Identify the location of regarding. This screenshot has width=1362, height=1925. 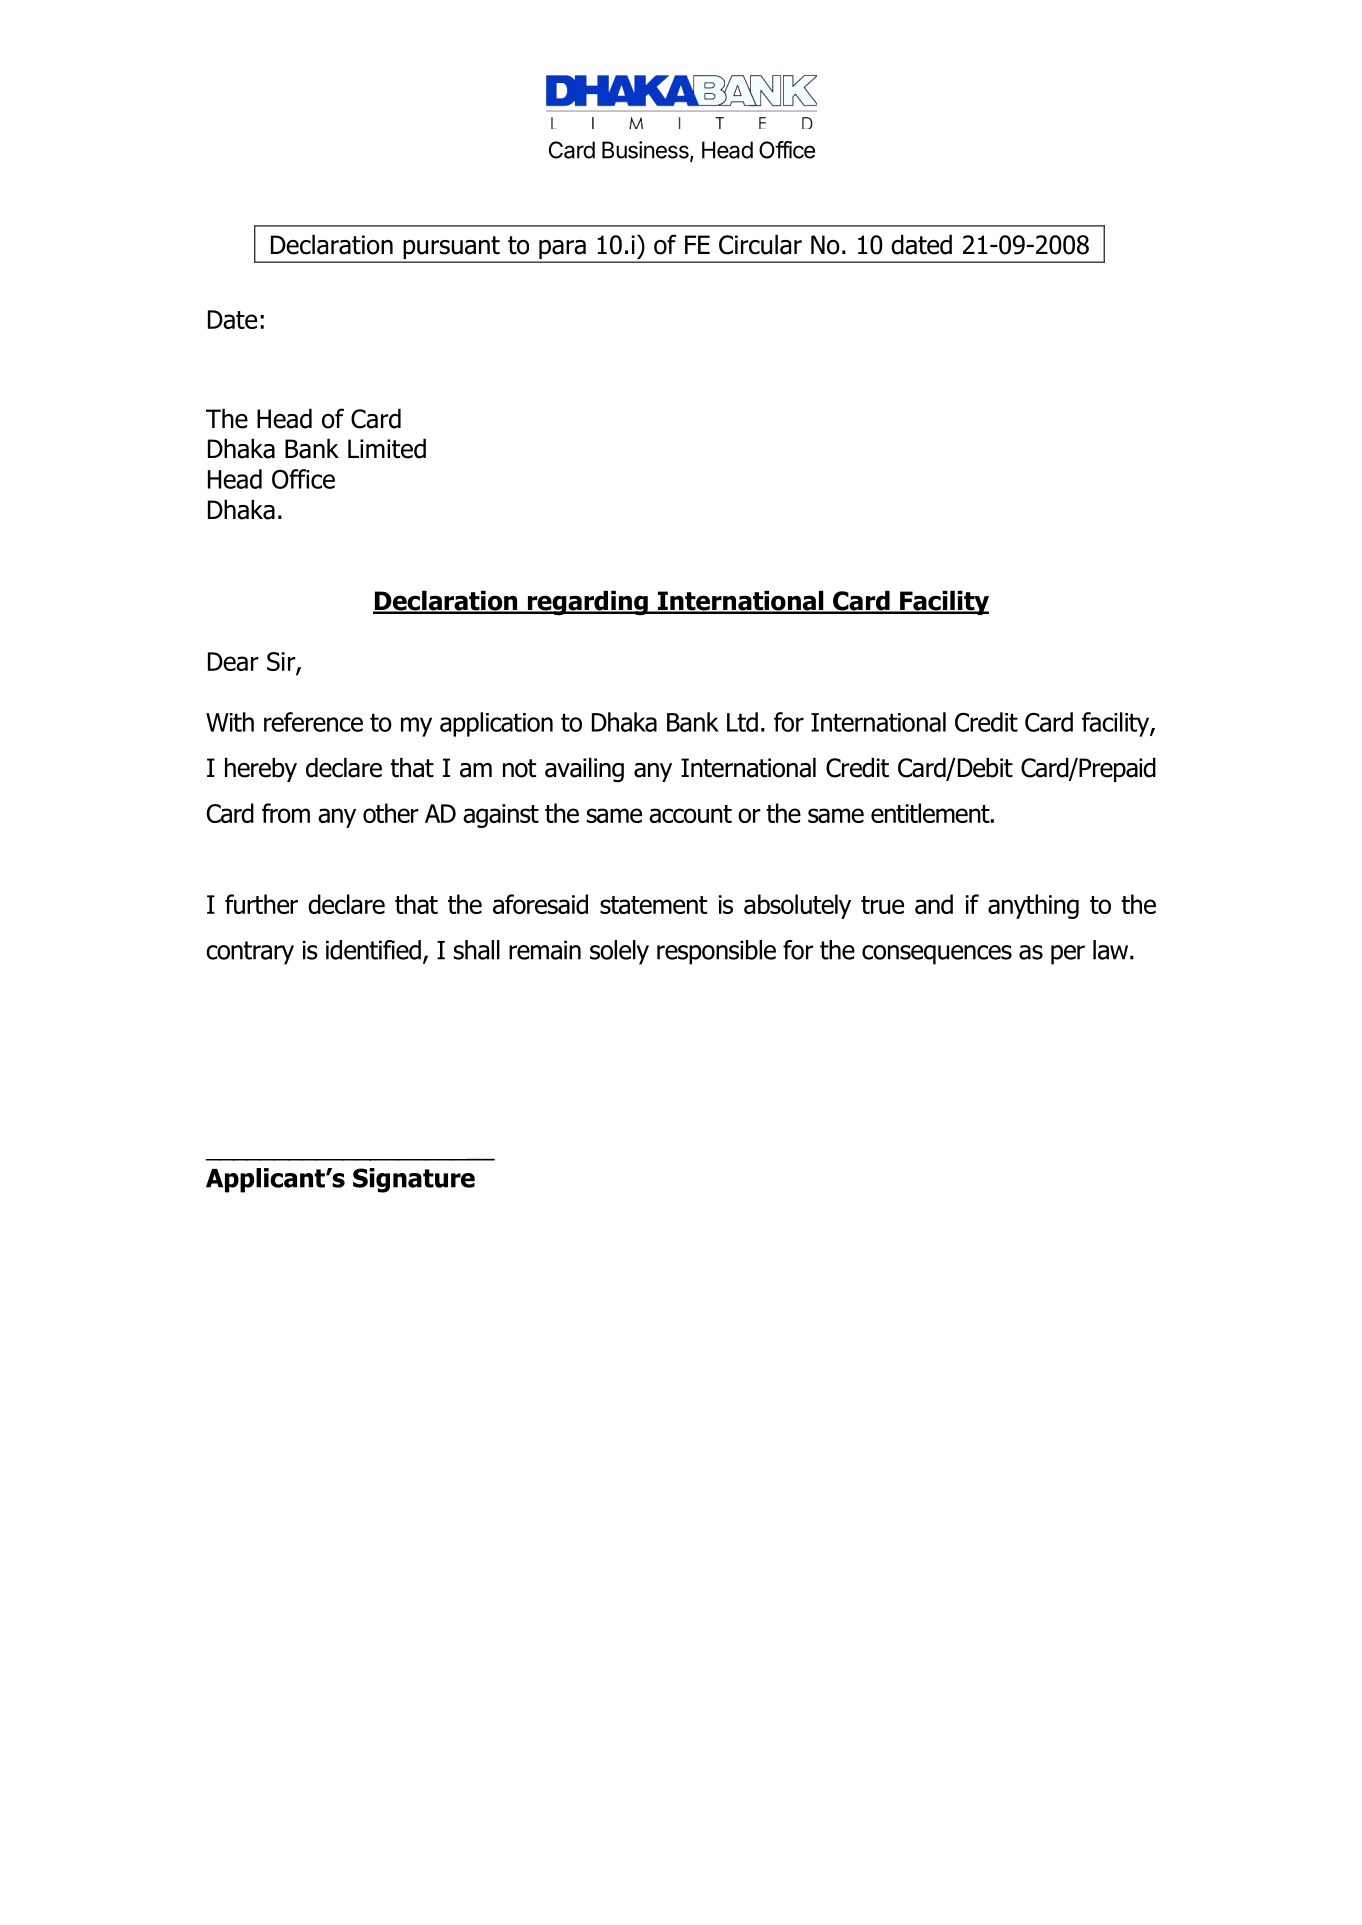
(587, 603).
